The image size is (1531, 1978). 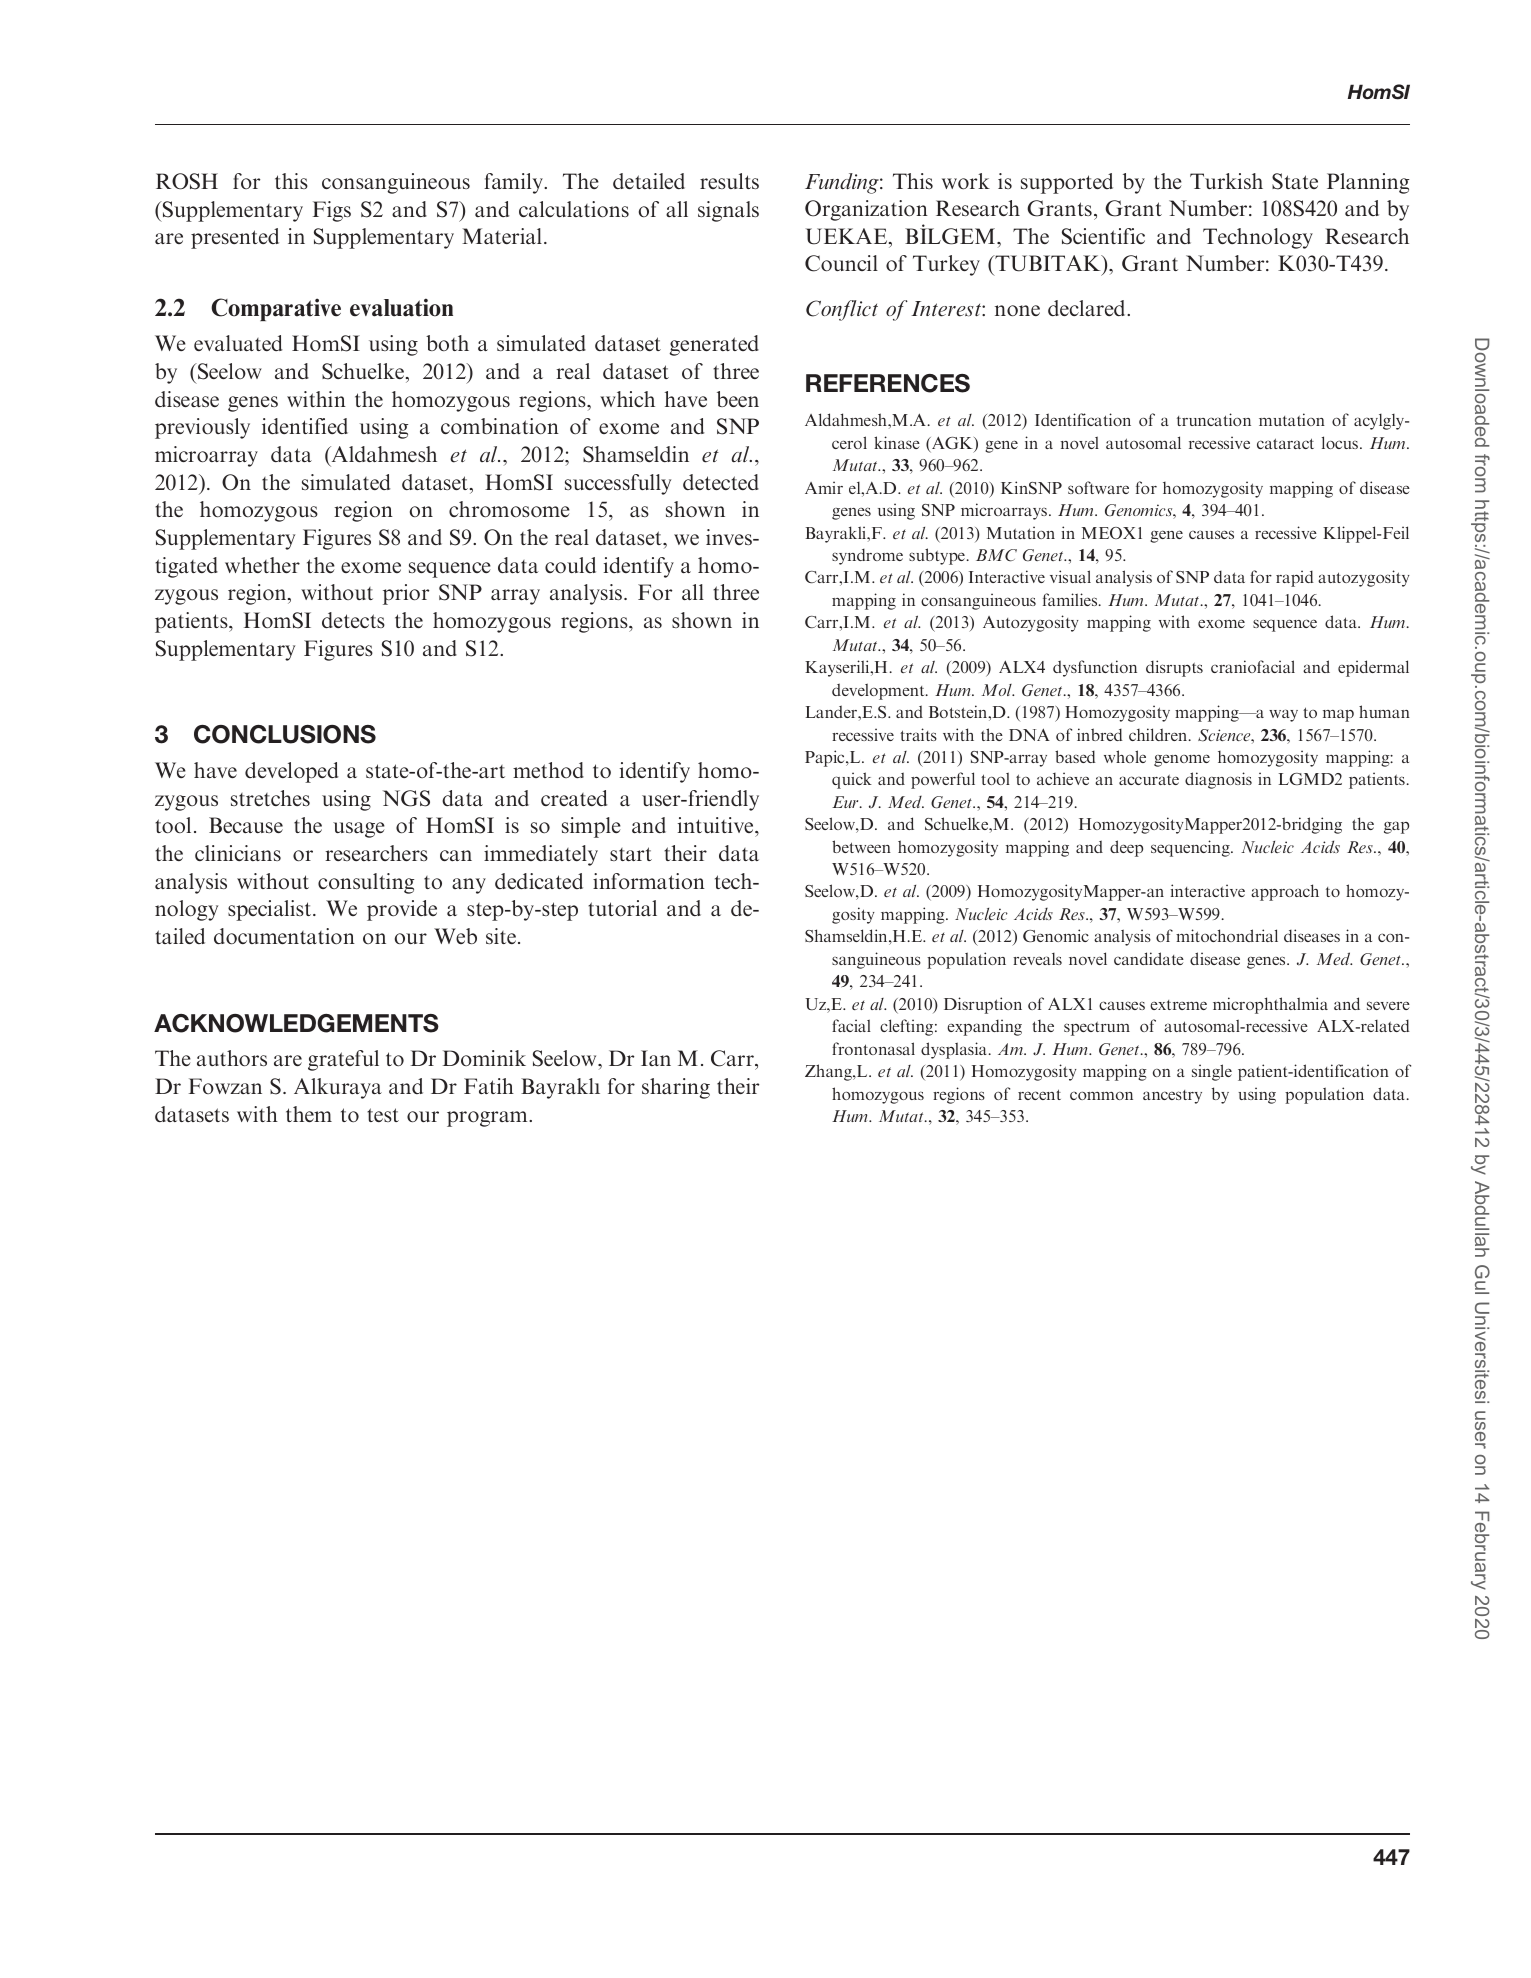 What do you see at coordinates (728, 211) in the screenshot?
I see `signals` at bounding box center [728, 211].
